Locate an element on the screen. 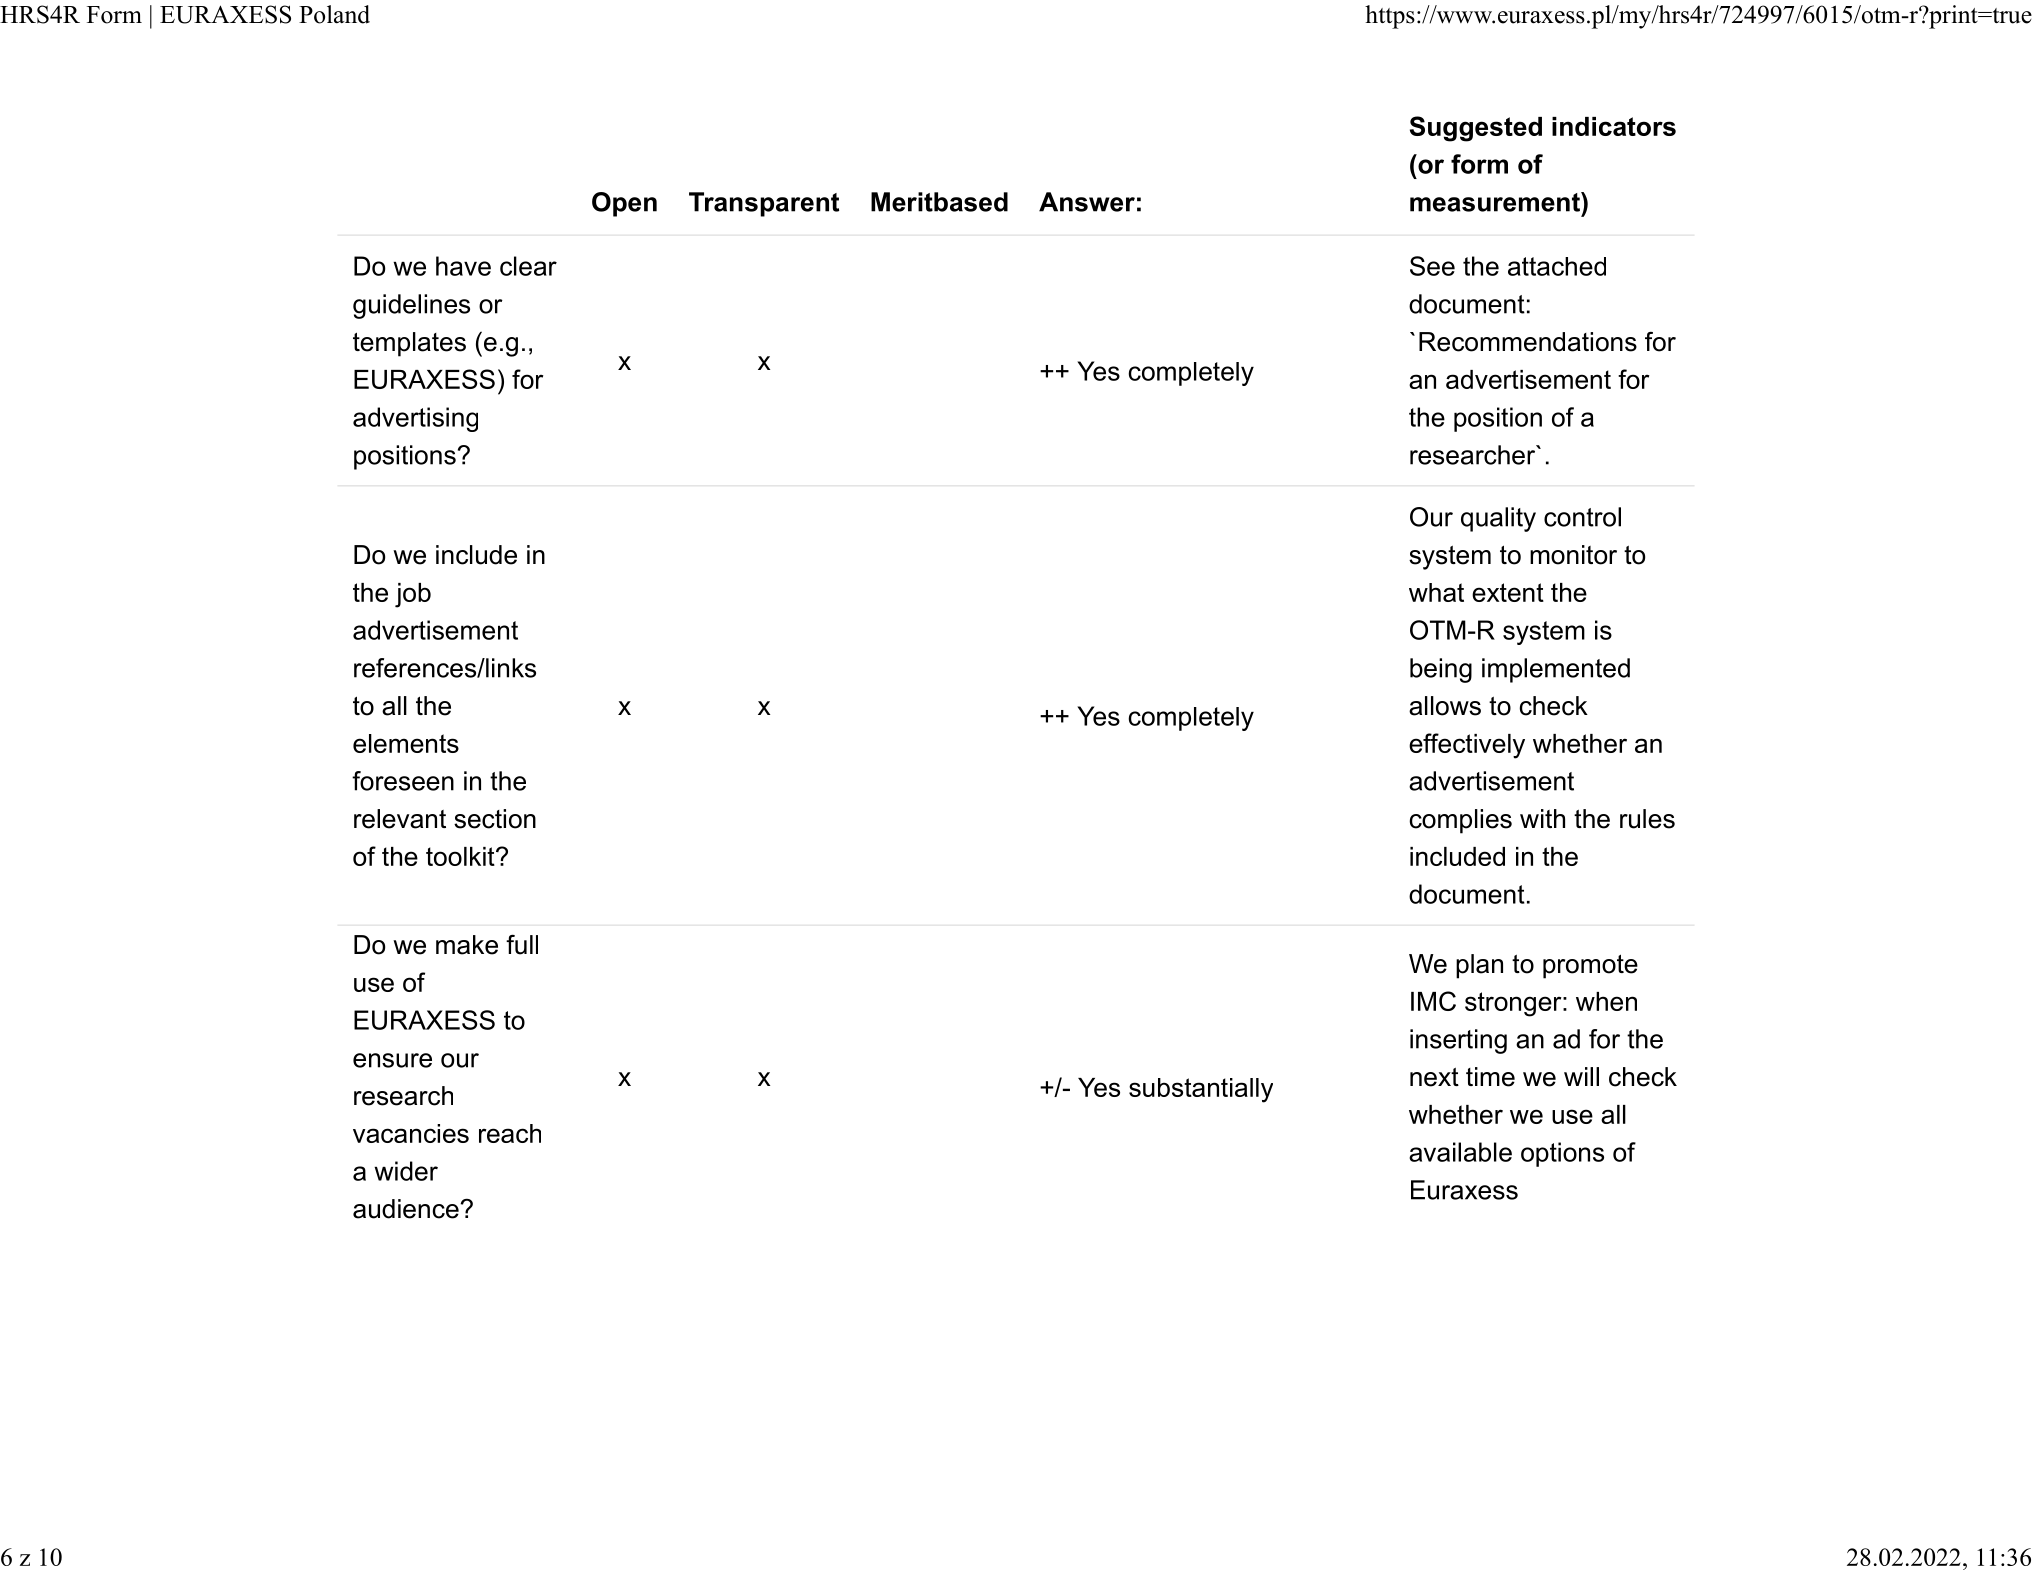  section is located at coordinates (495, 819).
